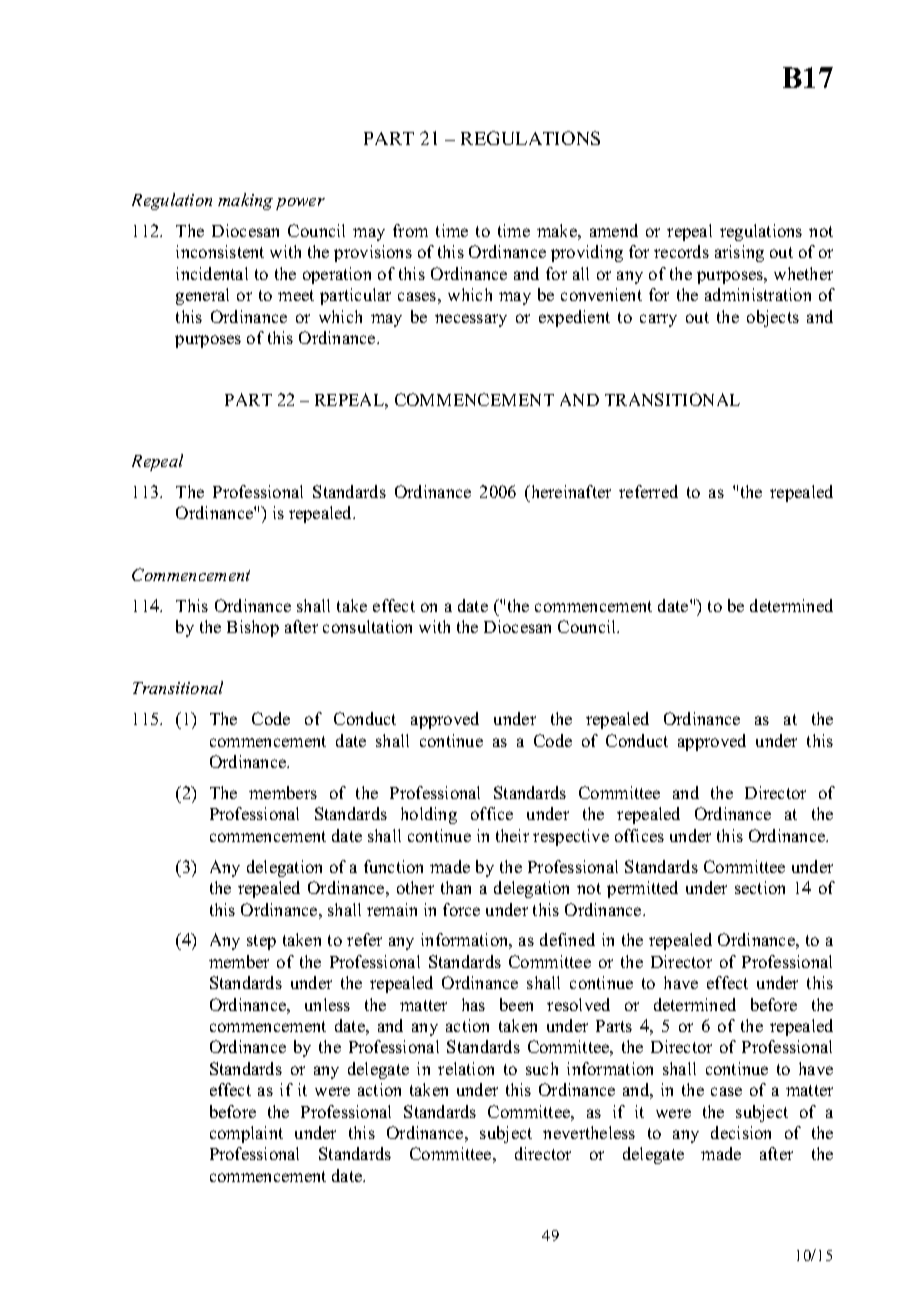  Describe the element at coordinates (429, 815) in the screenshot. I see `holding` at that location.
